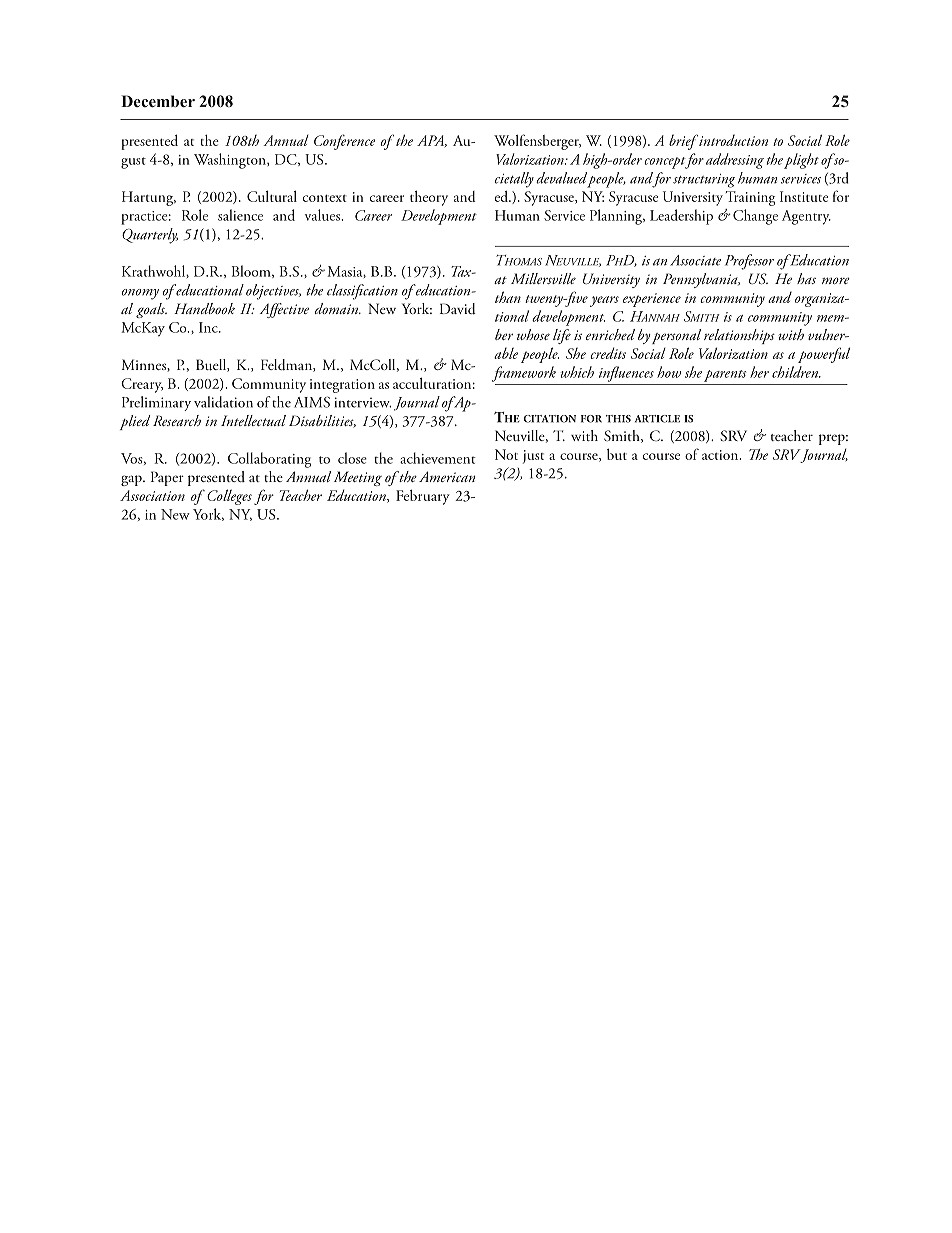  What do you see at coordinates (725, 376) in the screenshot?
I see `parents` at bounding box center [725, 376].
